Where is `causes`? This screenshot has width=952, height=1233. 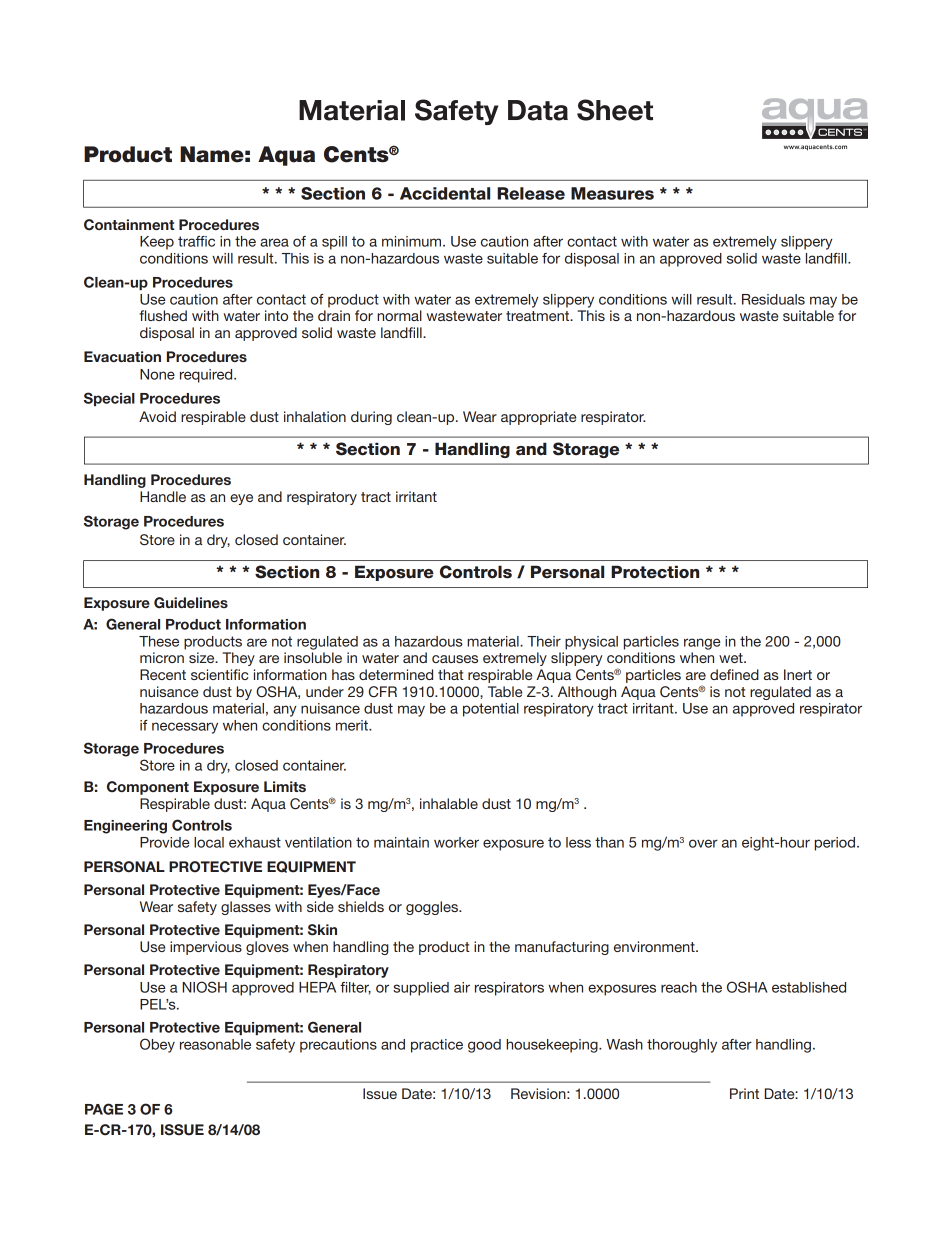 causes is located at coordinates (455, 659).
